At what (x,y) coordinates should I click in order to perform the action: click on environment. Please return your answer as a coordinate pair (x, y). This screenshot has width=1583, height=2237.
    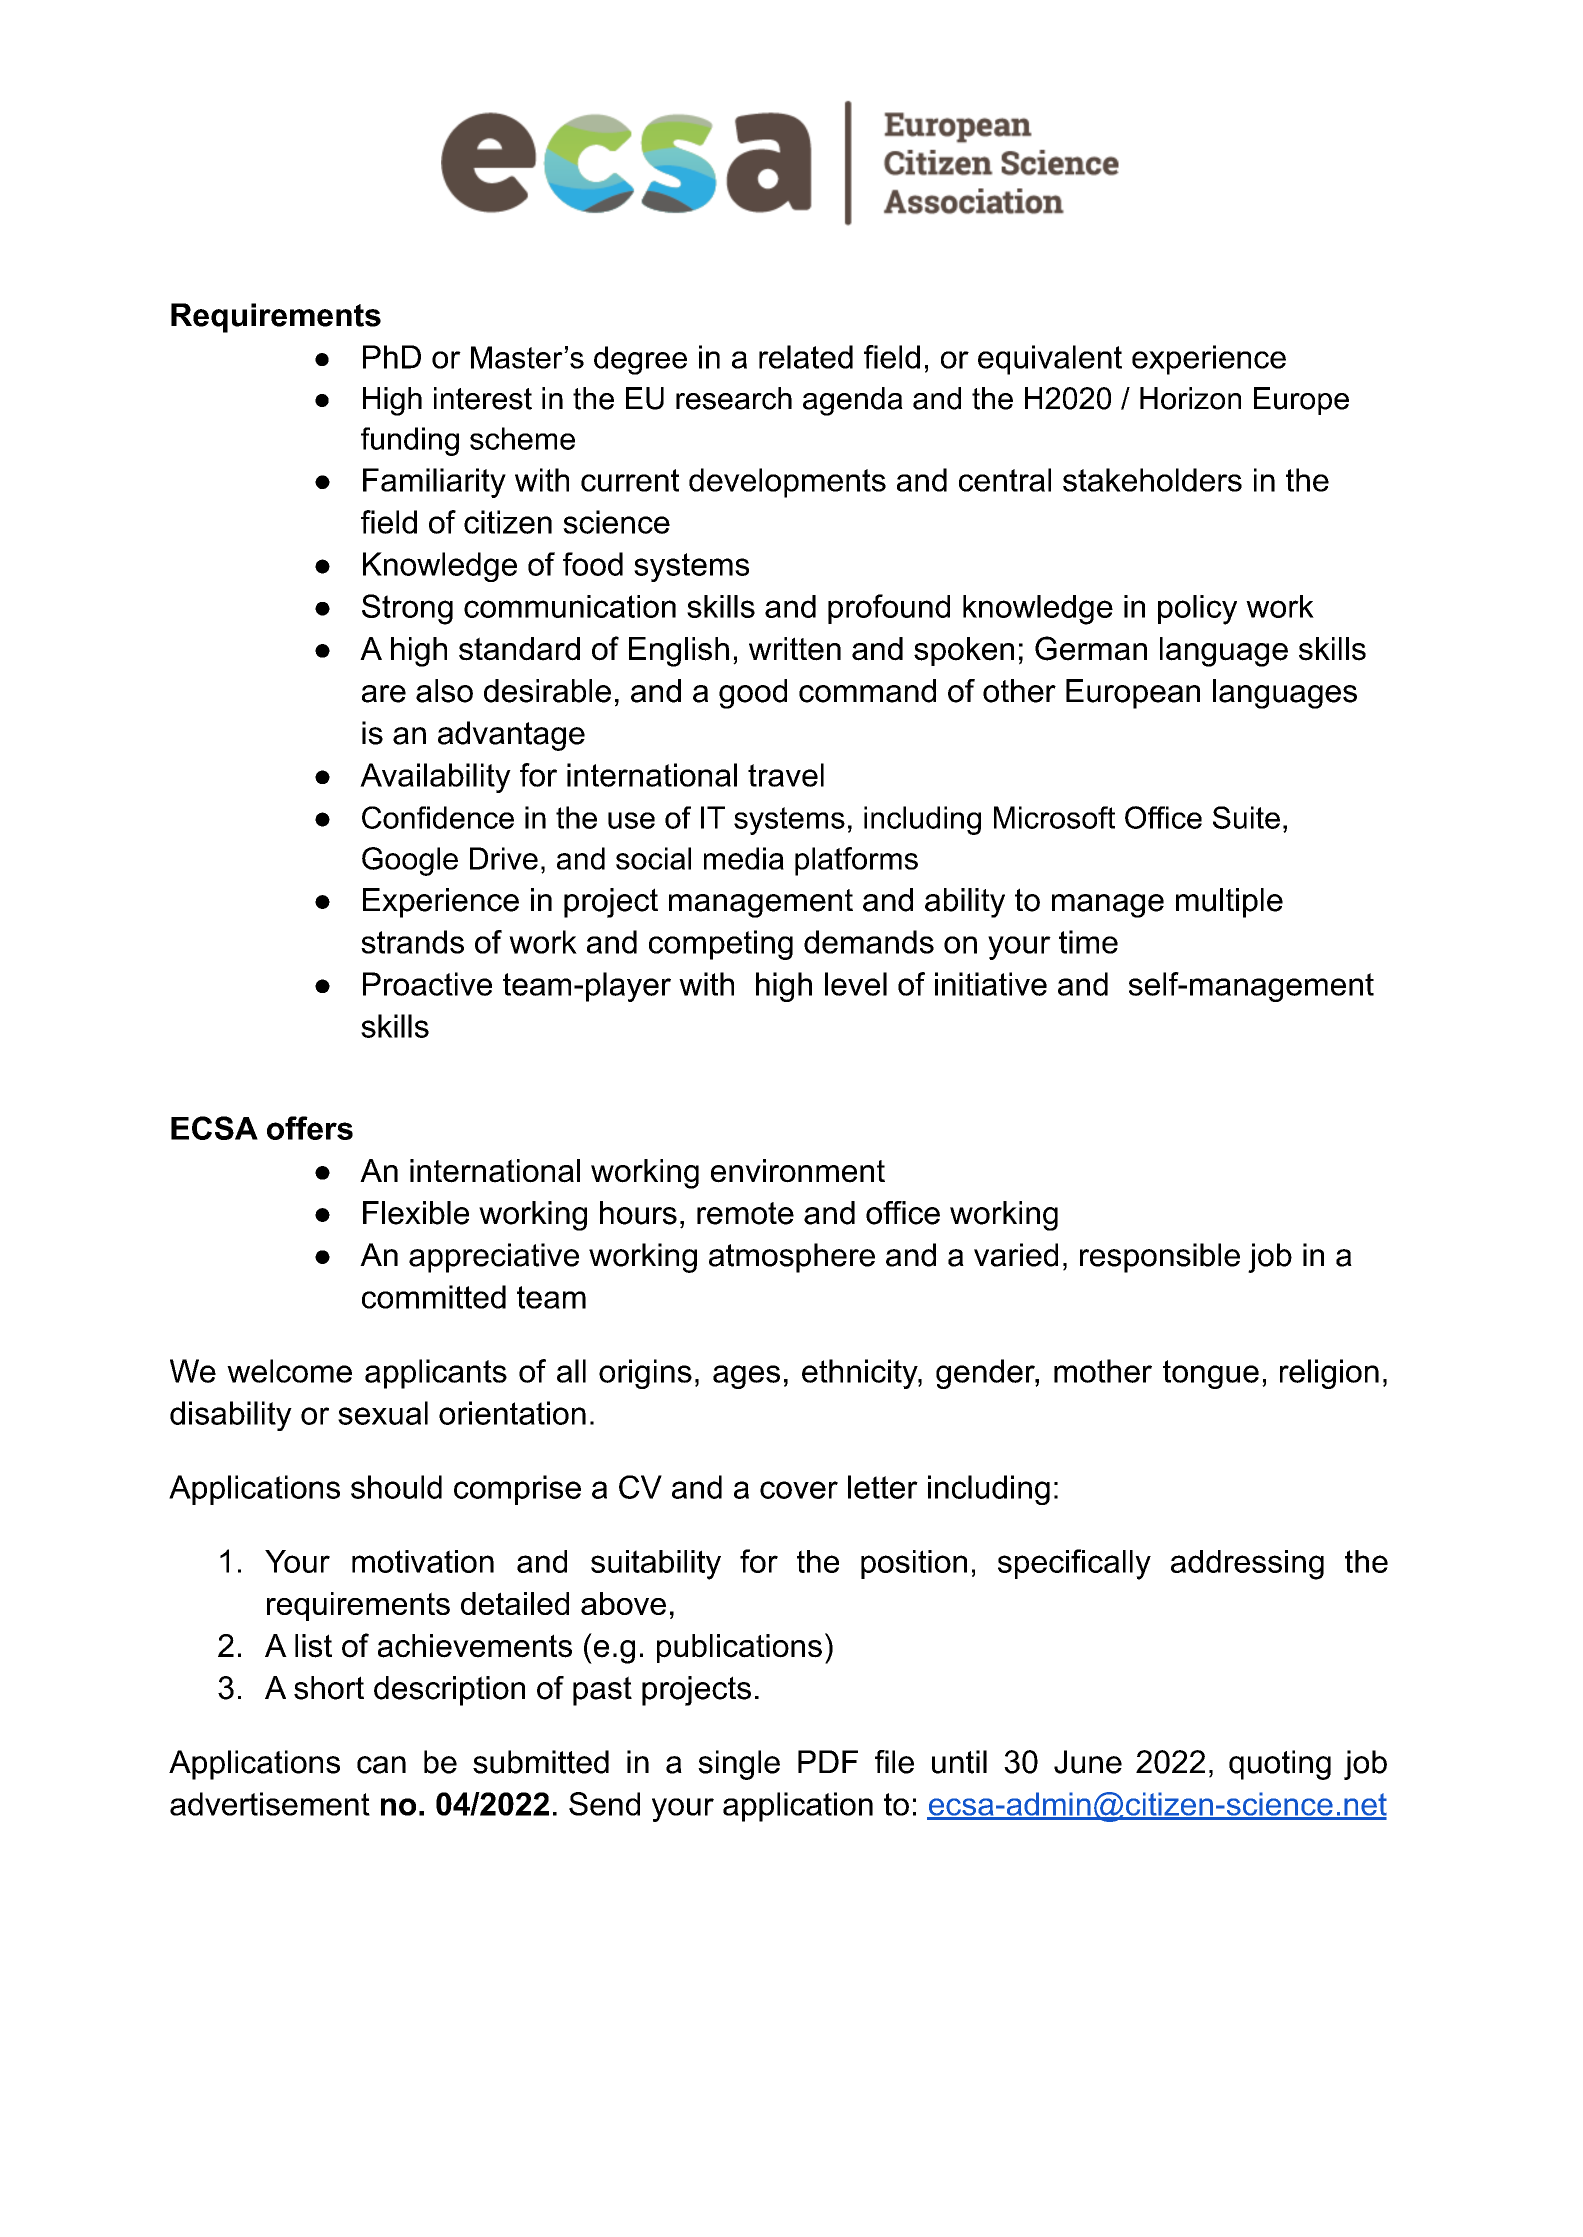
    Looking at the image, I should click on (798, 1171).
